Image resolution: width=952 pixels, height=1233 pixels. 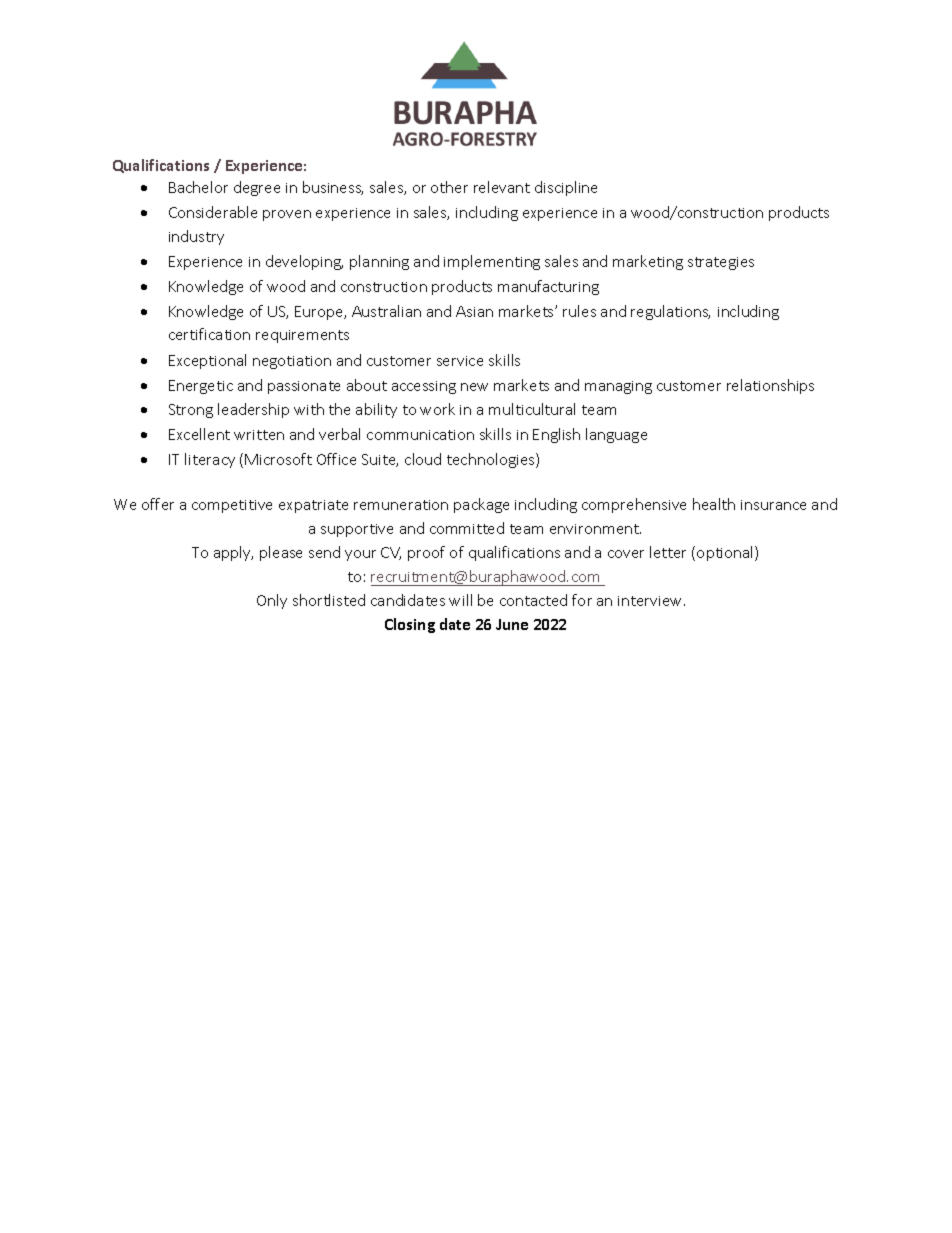 I want to click on discipline, so click(x=566, y=188).
